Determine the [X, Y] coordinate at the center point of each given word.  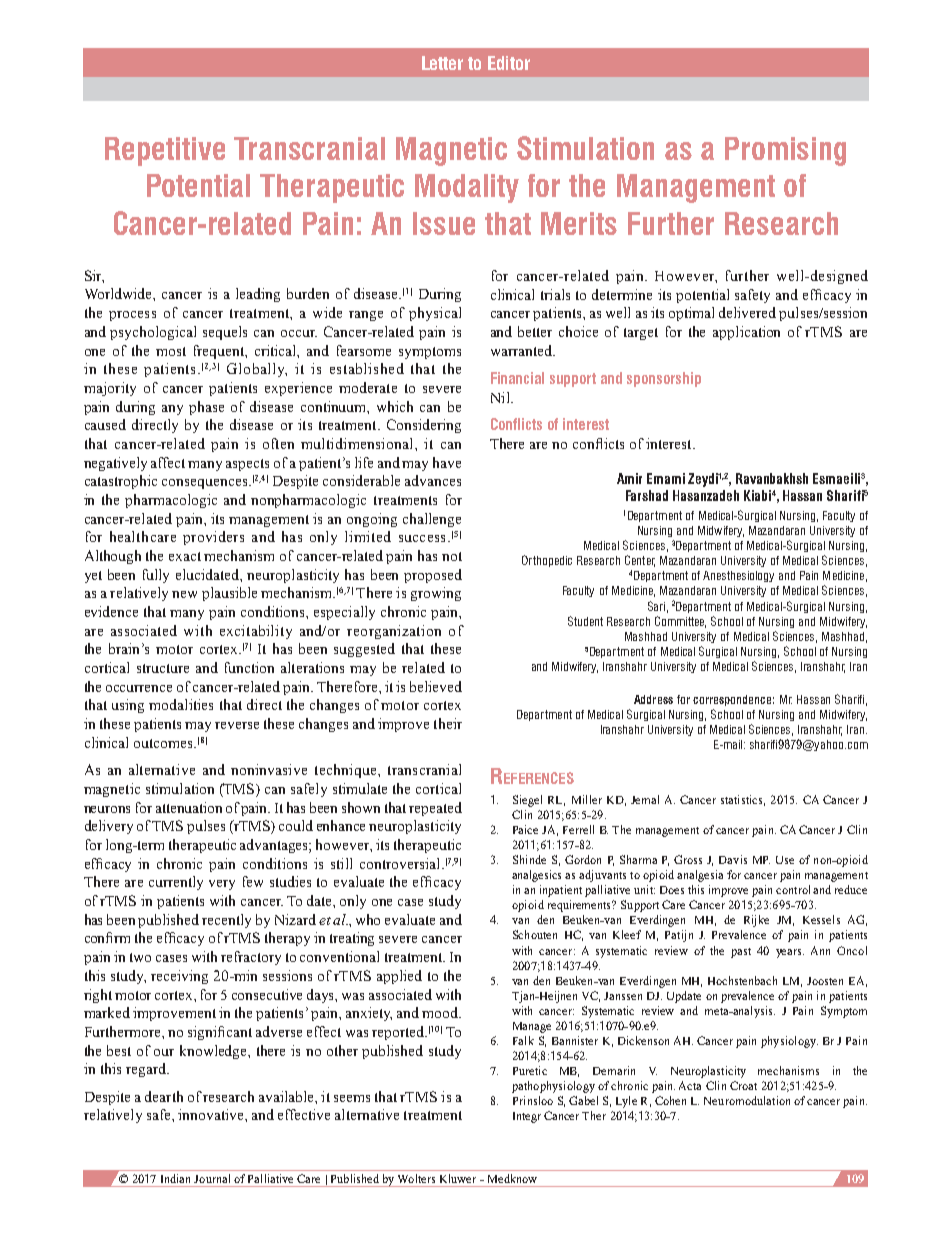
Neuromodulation [747, 1100]
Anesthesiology [738, 576]
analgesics [536, 876]
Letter [442, 63]
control [795, 889]
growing [436, 594]
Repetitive [165, 151]
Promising [785, 151]
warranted [523, 350]
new [184, 594]
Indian [175, 1178]
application [746, 333]
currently [176, 883]
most [171, 351]
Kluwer [458, 1178]
